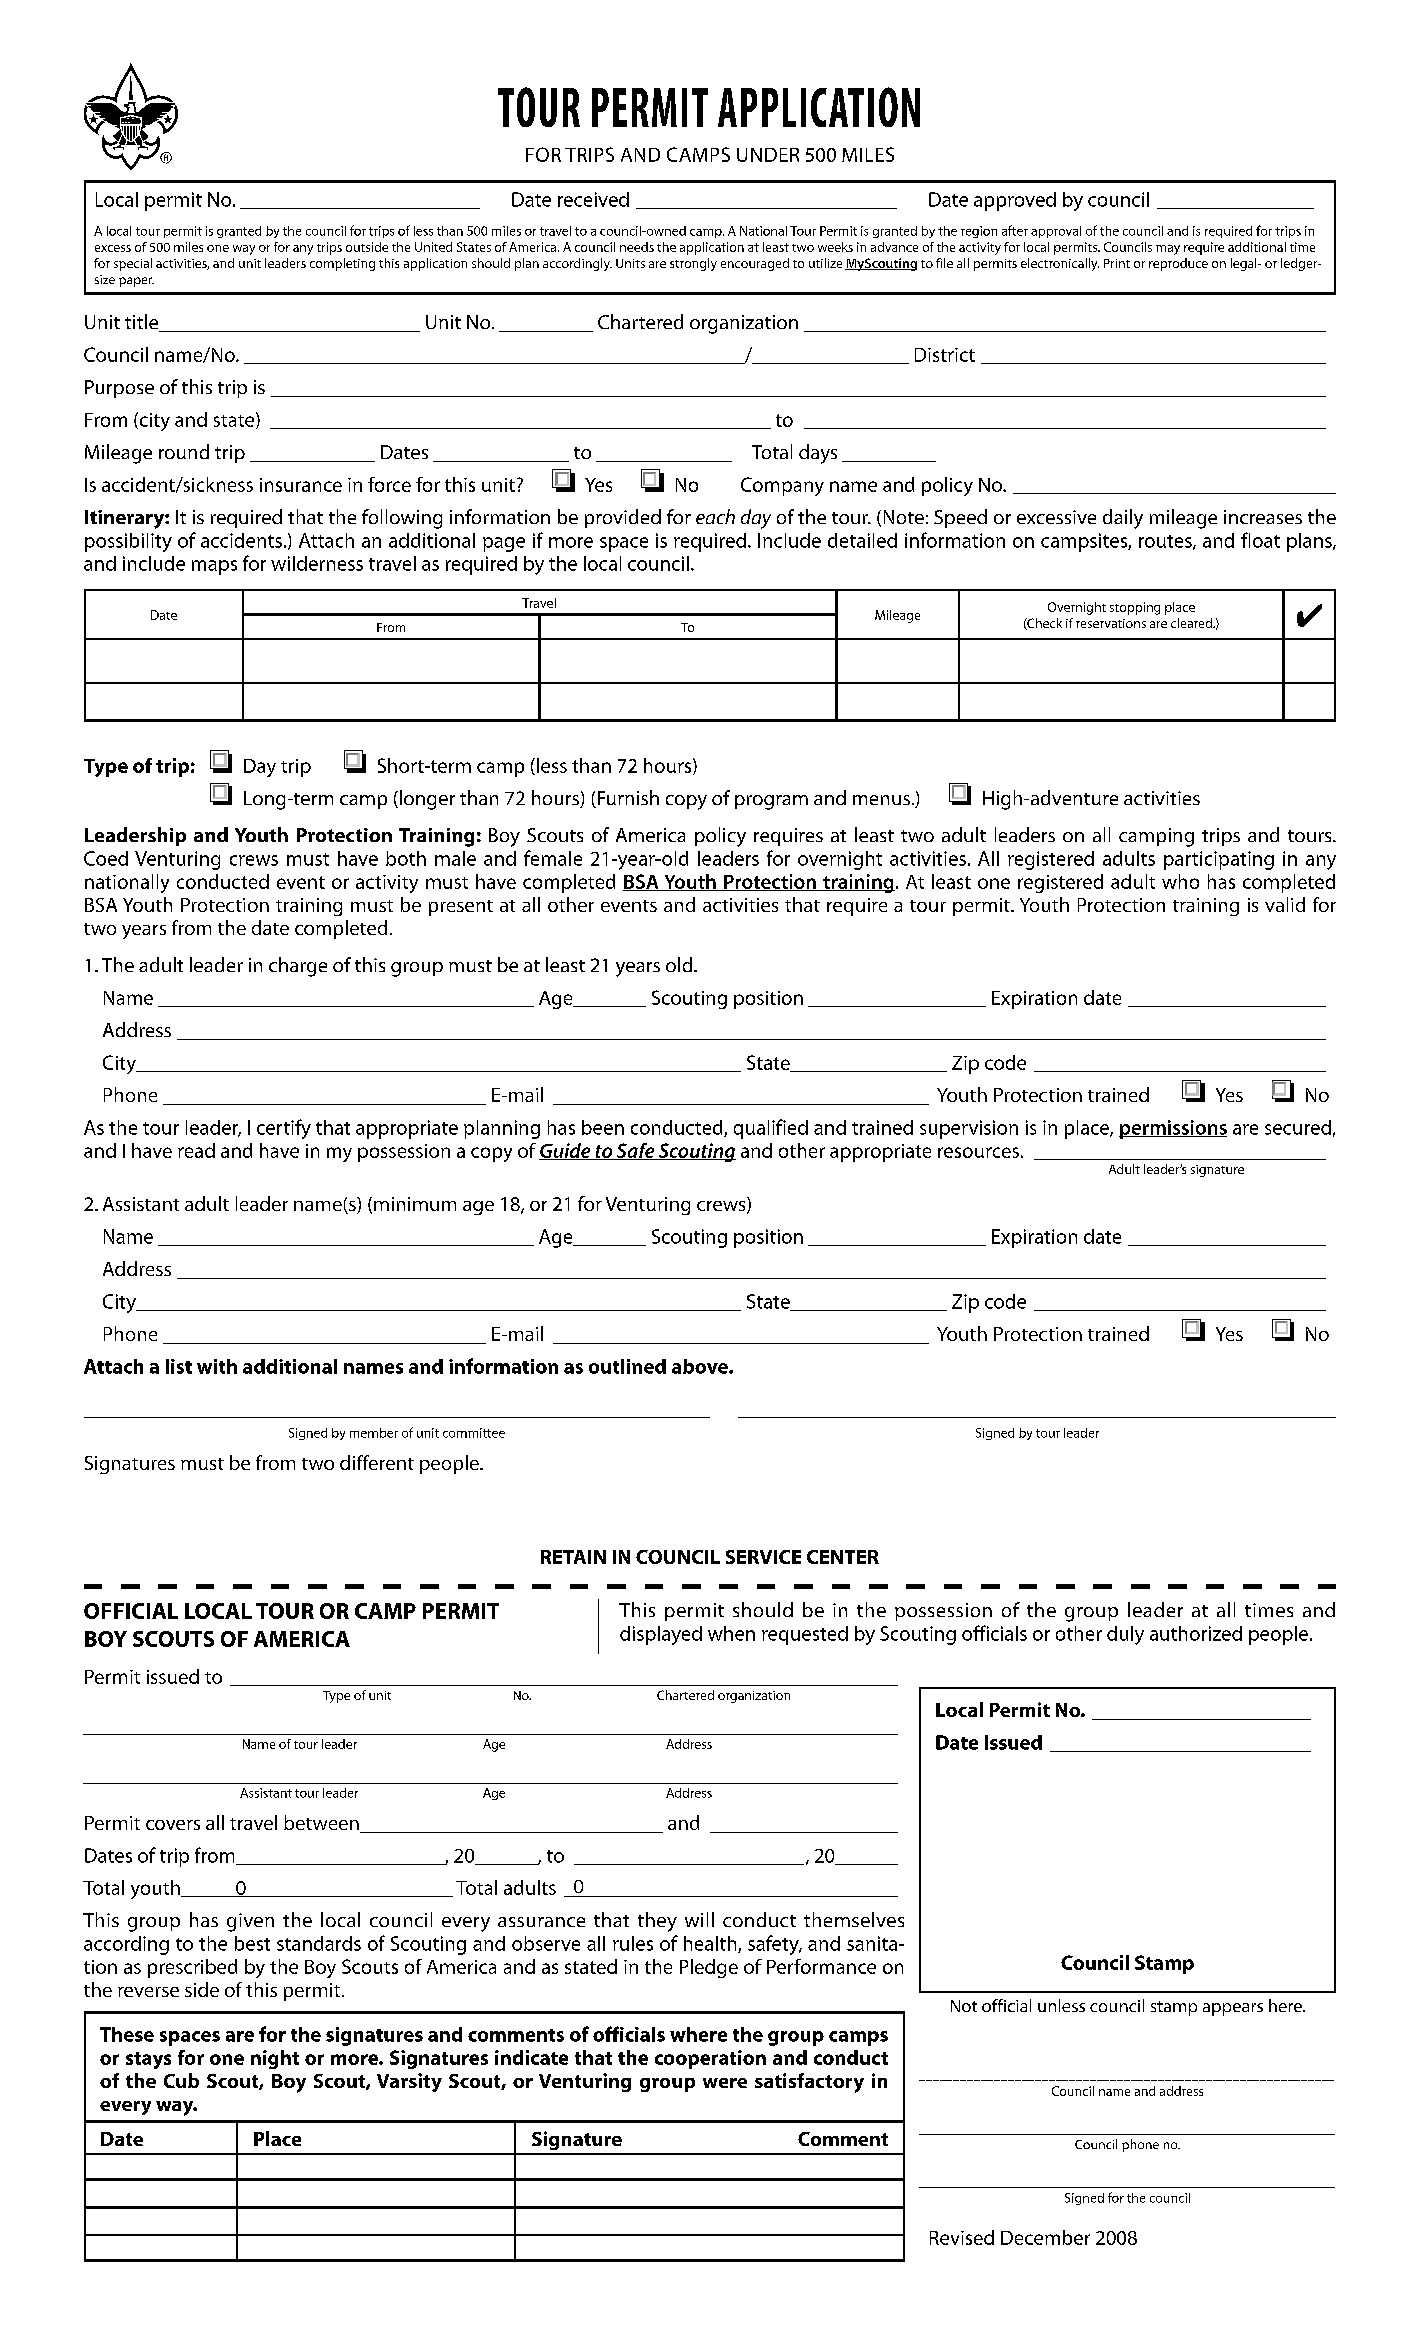 Image resolution: width=1420 pixels, height=2338 pixels. What do you see at coordinates (725, 2083) in the page?
I see `were` at bounding box center [725, 2083].
